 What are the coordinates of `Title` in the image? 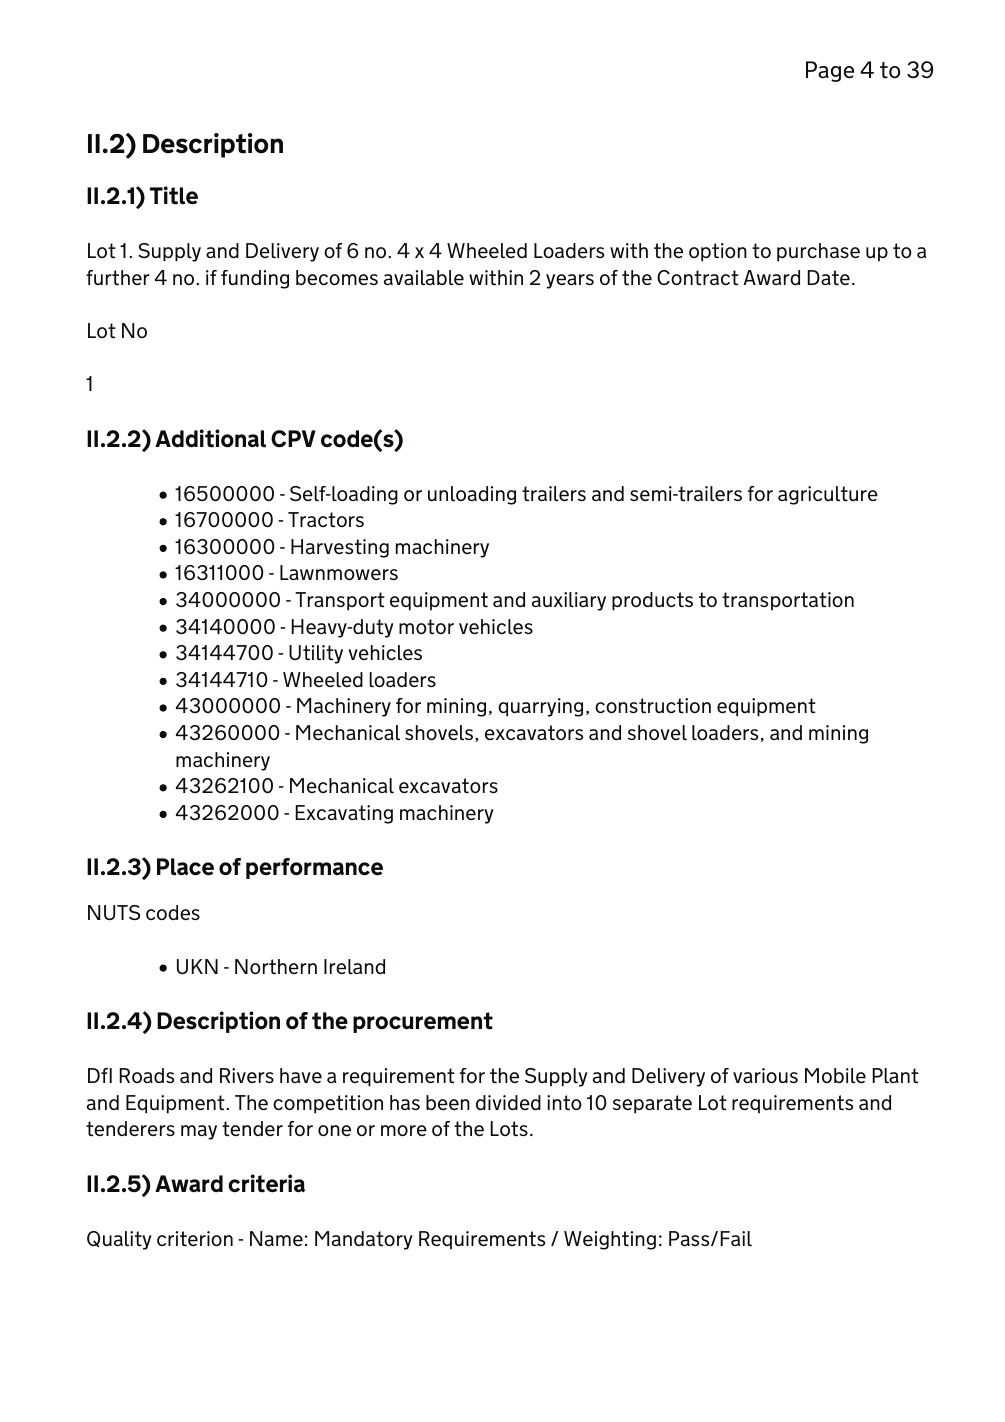 It's located at (174, 195).
